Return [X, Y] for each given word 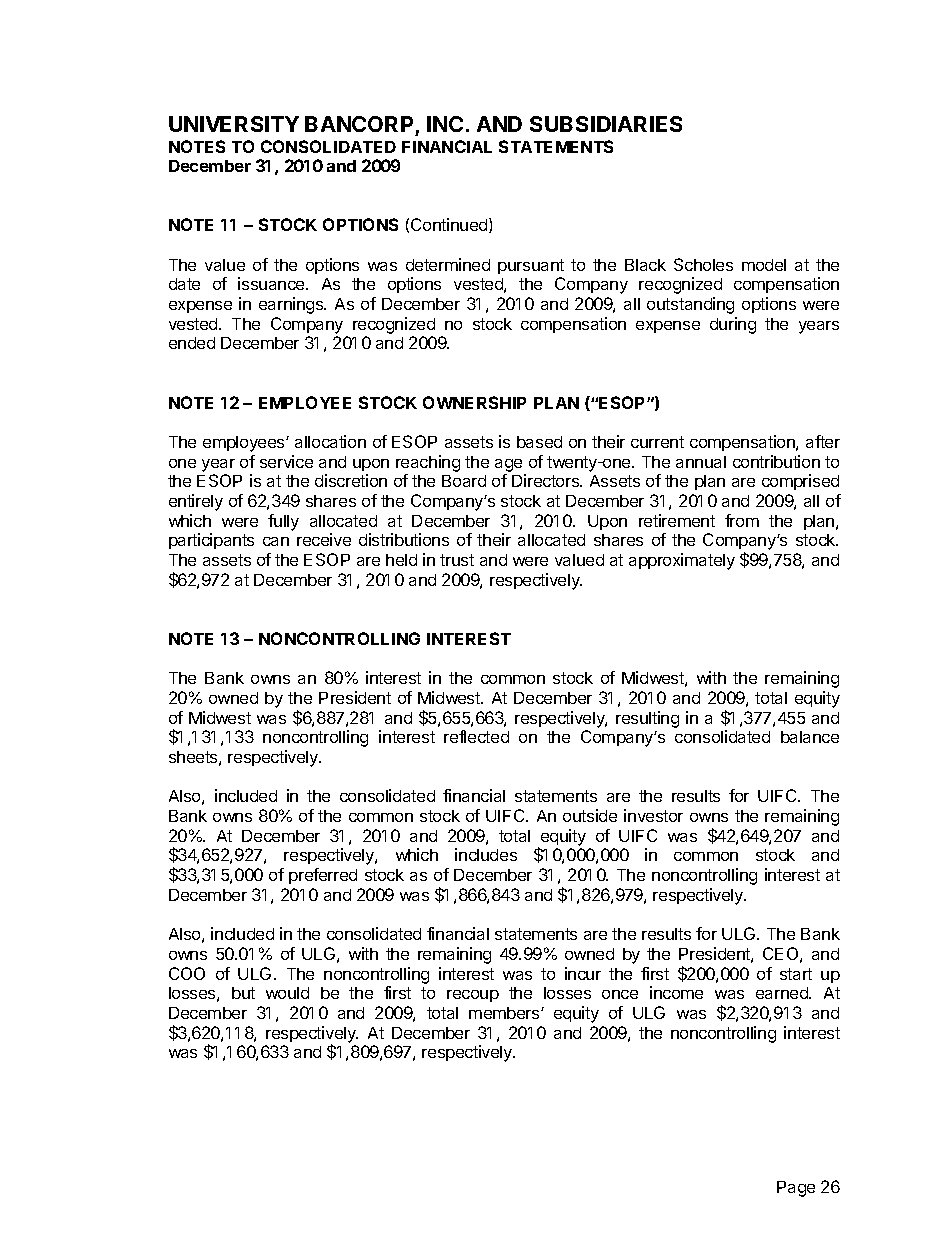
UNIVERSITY [234, 124]
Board [464, 481]
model [764, 265]
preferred [323, 876]
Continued [450, 225]
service [286, 461]
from [742, 520]
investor [653, 815]
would [287, 993]
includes [486, 854]
